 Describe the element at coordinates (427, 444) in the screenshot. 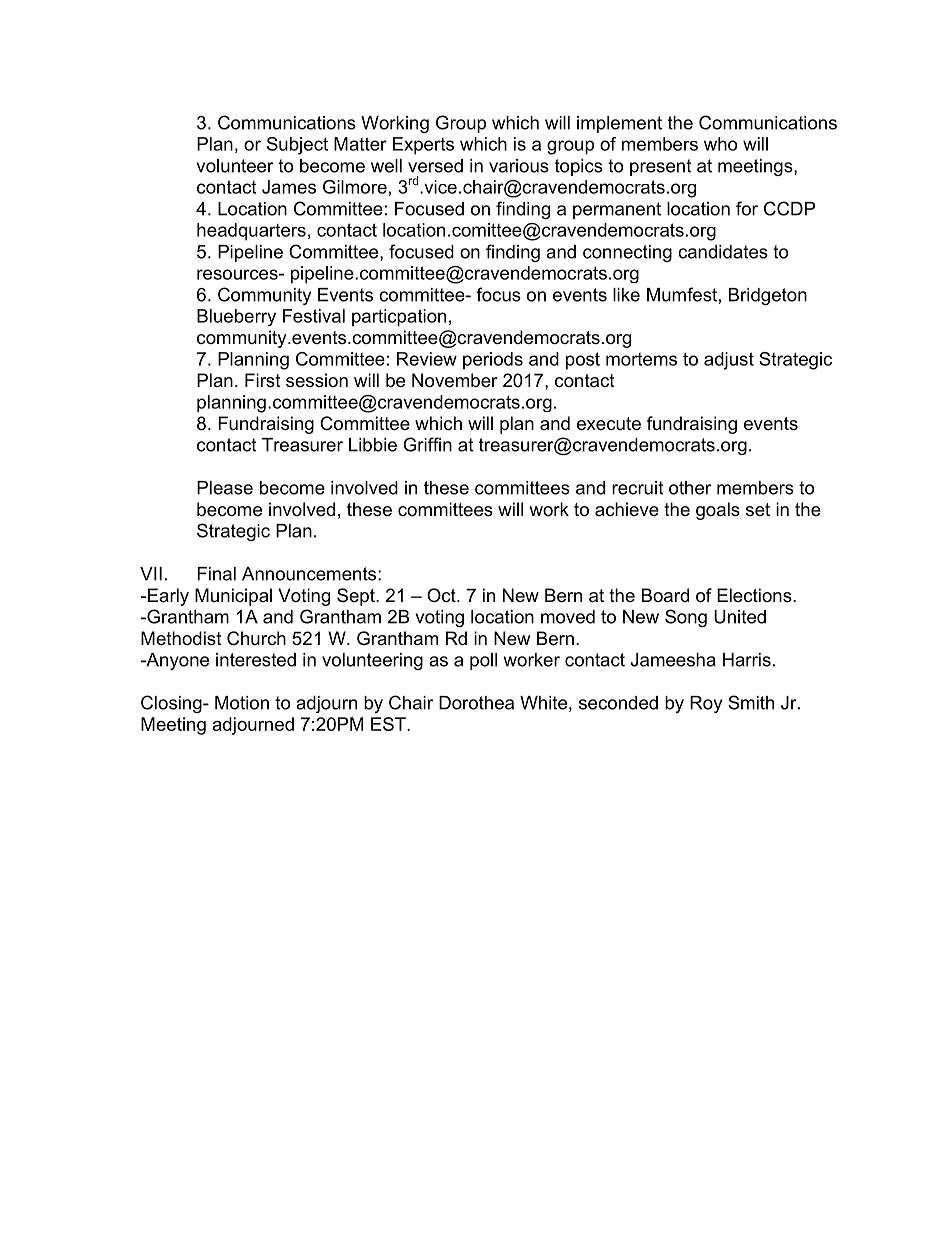

I see `Griffin` at that location.
